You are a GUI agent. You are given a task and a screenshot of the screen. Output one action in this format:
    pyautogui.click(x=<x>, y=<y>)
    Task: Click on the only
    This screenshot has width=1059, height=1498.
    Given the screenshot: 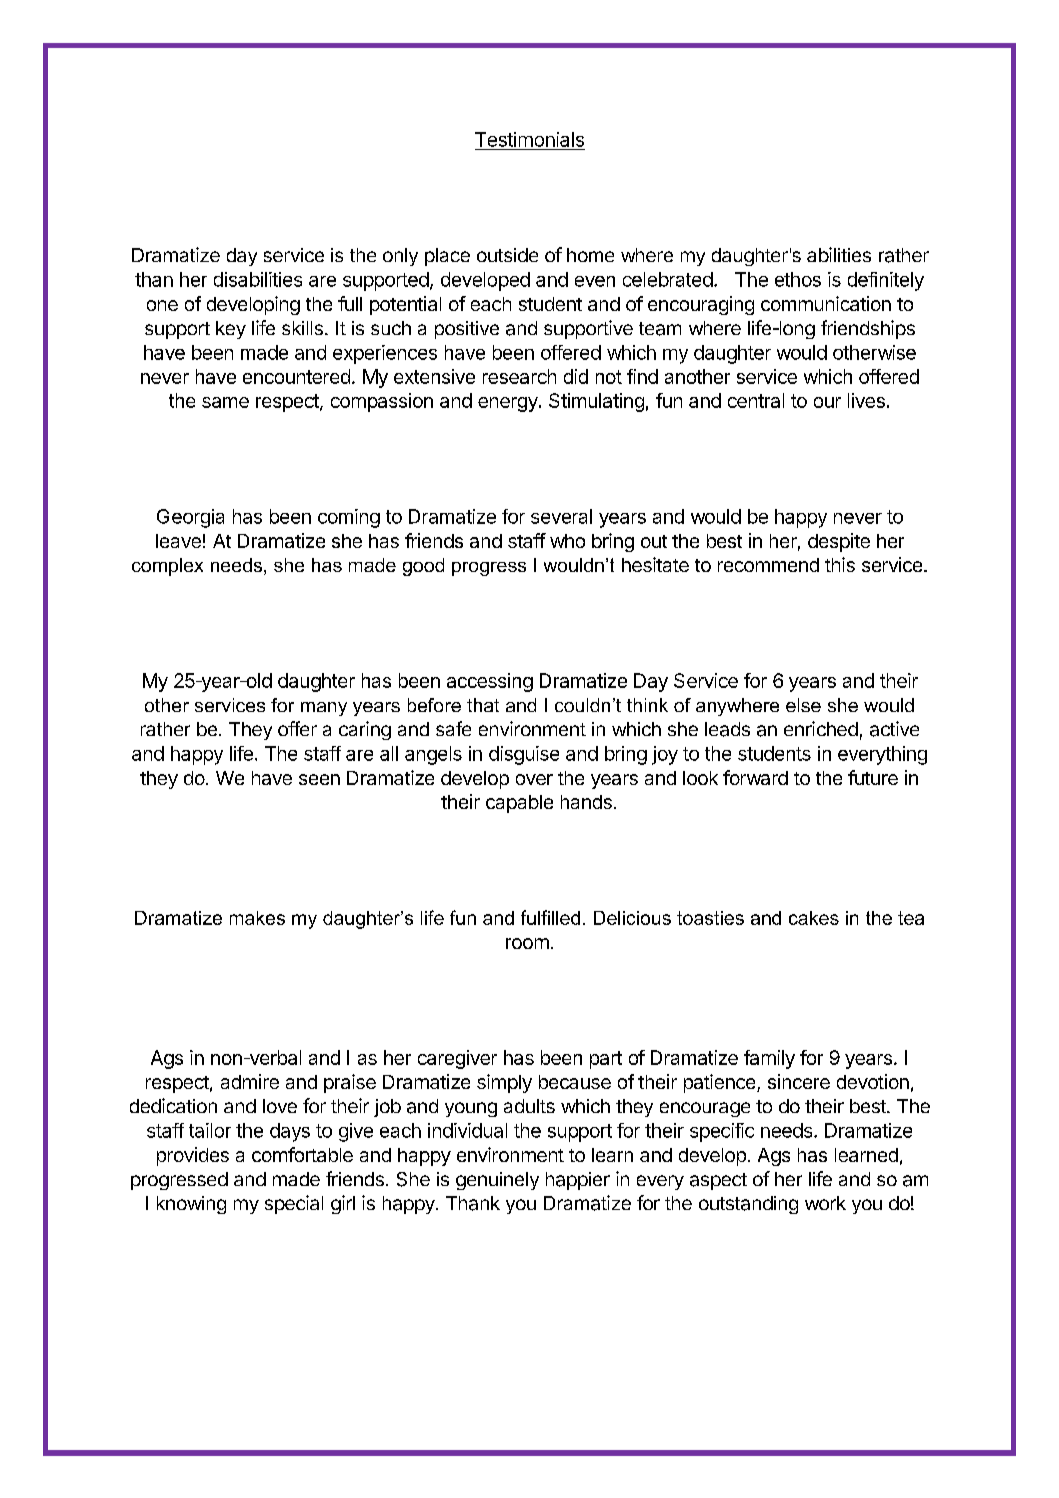 What is the action you would take?
    pyautogui.click(x=400, y=257)
